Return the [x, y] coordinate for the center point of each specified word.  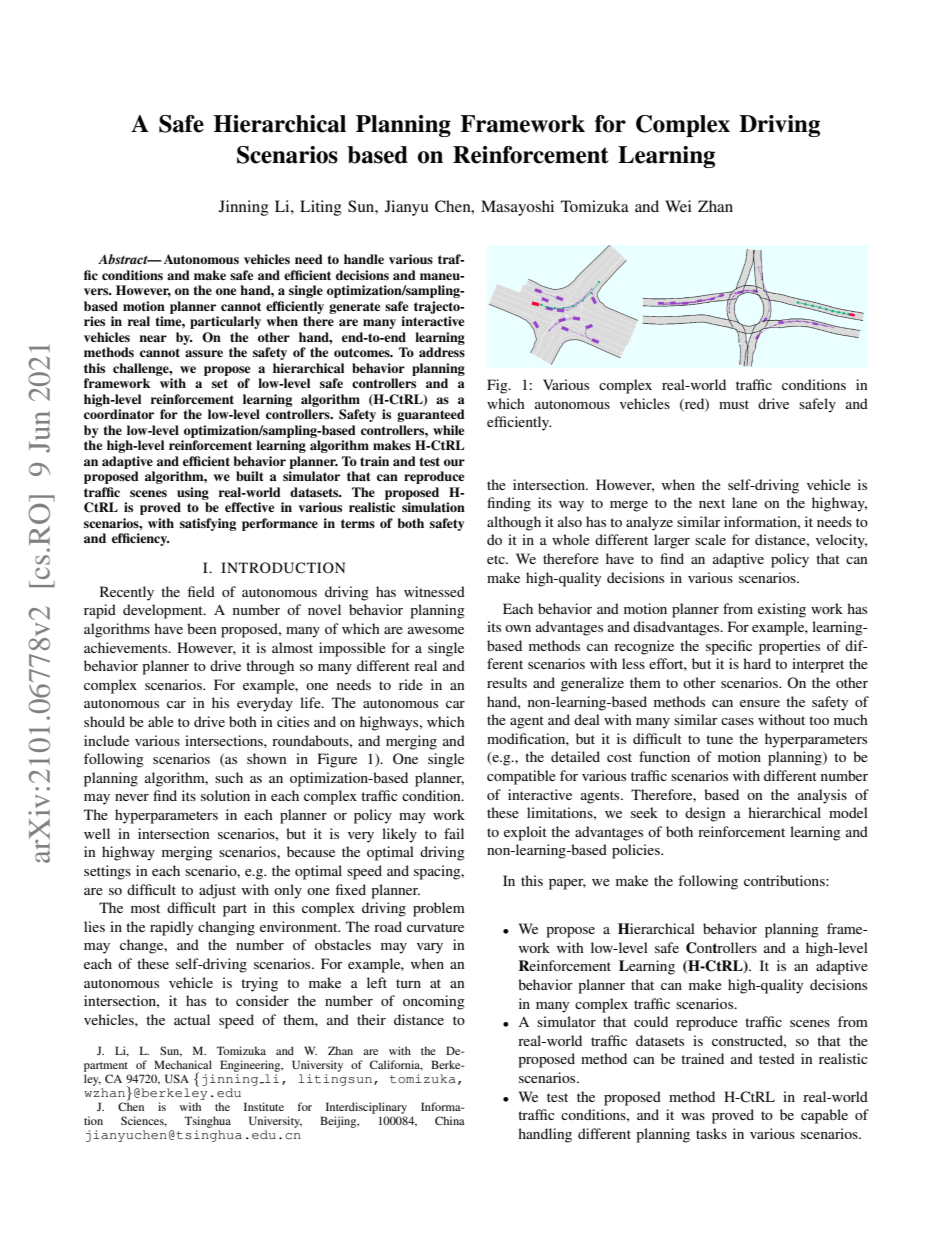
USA [177, 1078]
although [514, 523]
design [705, 814]
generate [354, 308]
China [450, 1120]
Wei [678, 206]
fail [454, 833]
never [132, 797]
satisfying [208, 524]
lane [744, 502]
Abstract [124, 259]
